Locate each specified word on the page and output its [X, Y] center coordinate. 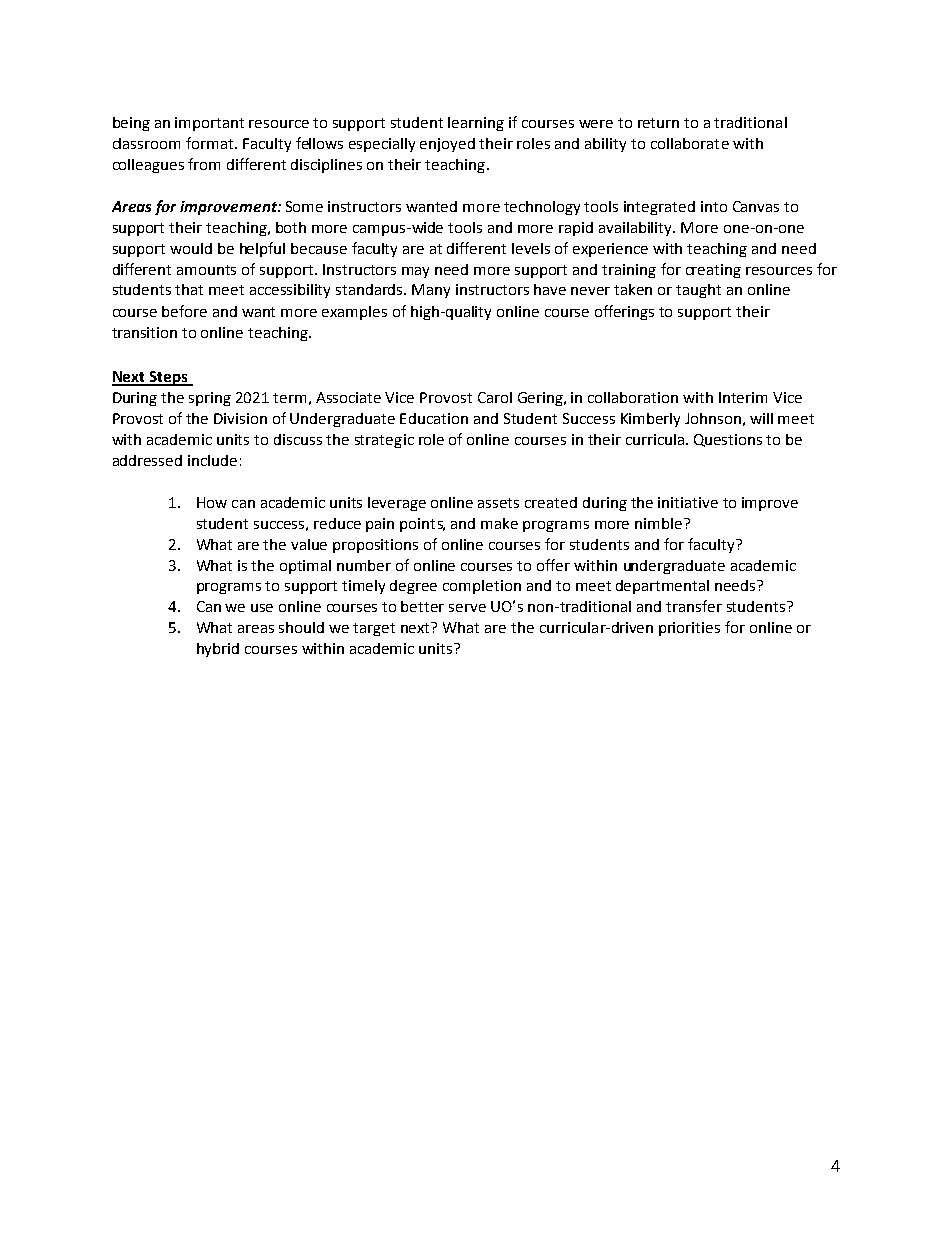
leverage [397, 504]
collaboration [633, 397]
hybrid [218, 650]
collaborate [690, 143]
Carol [495, 397]
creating [713, 271]
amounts [206, 270]
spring [210, 399]
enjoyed [447, 145]
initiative [688, 502]
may [415, 272]
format [211, 143]
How [212, 502]
